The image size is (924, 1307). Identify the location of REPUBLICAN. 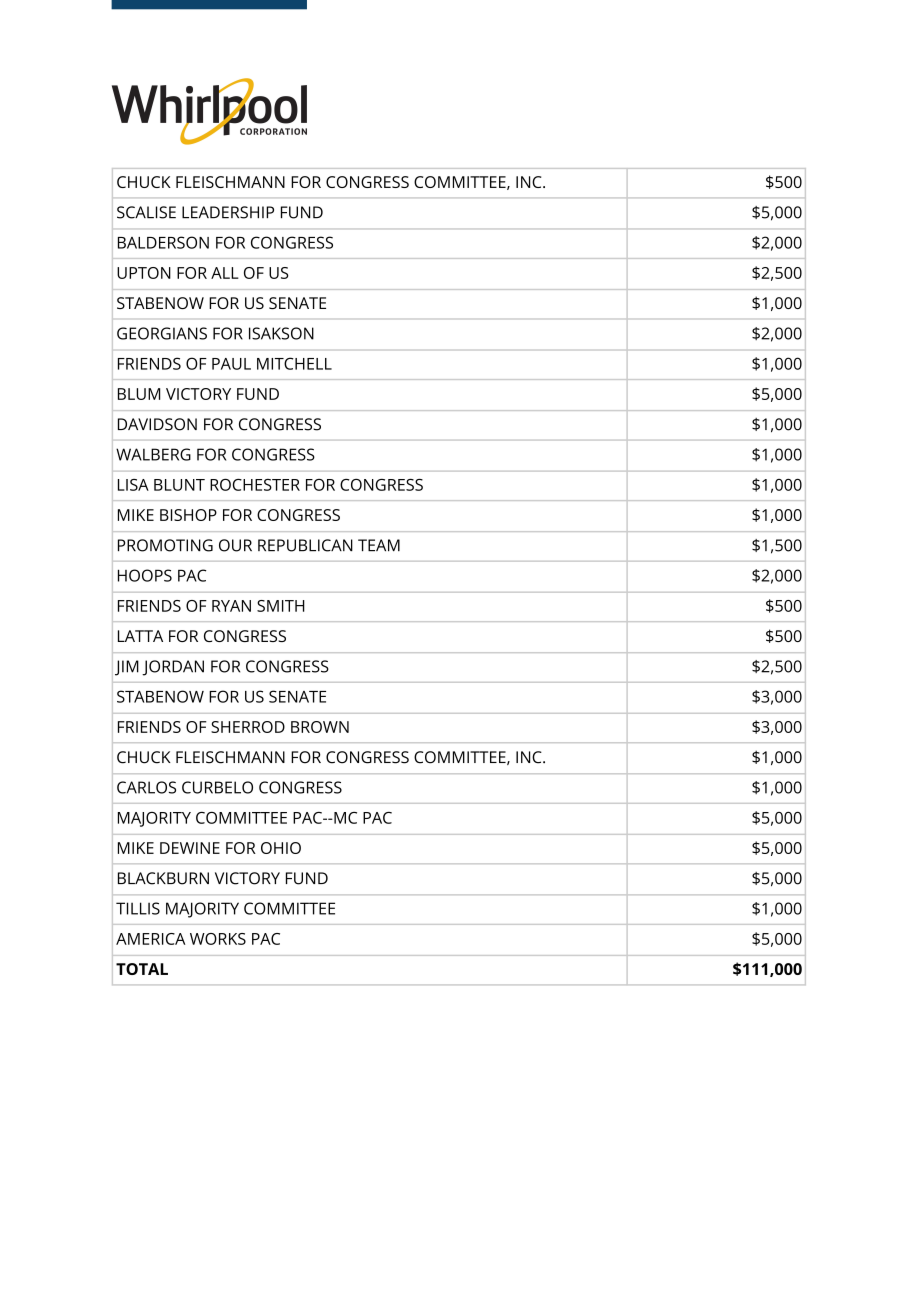
(305, 545).
